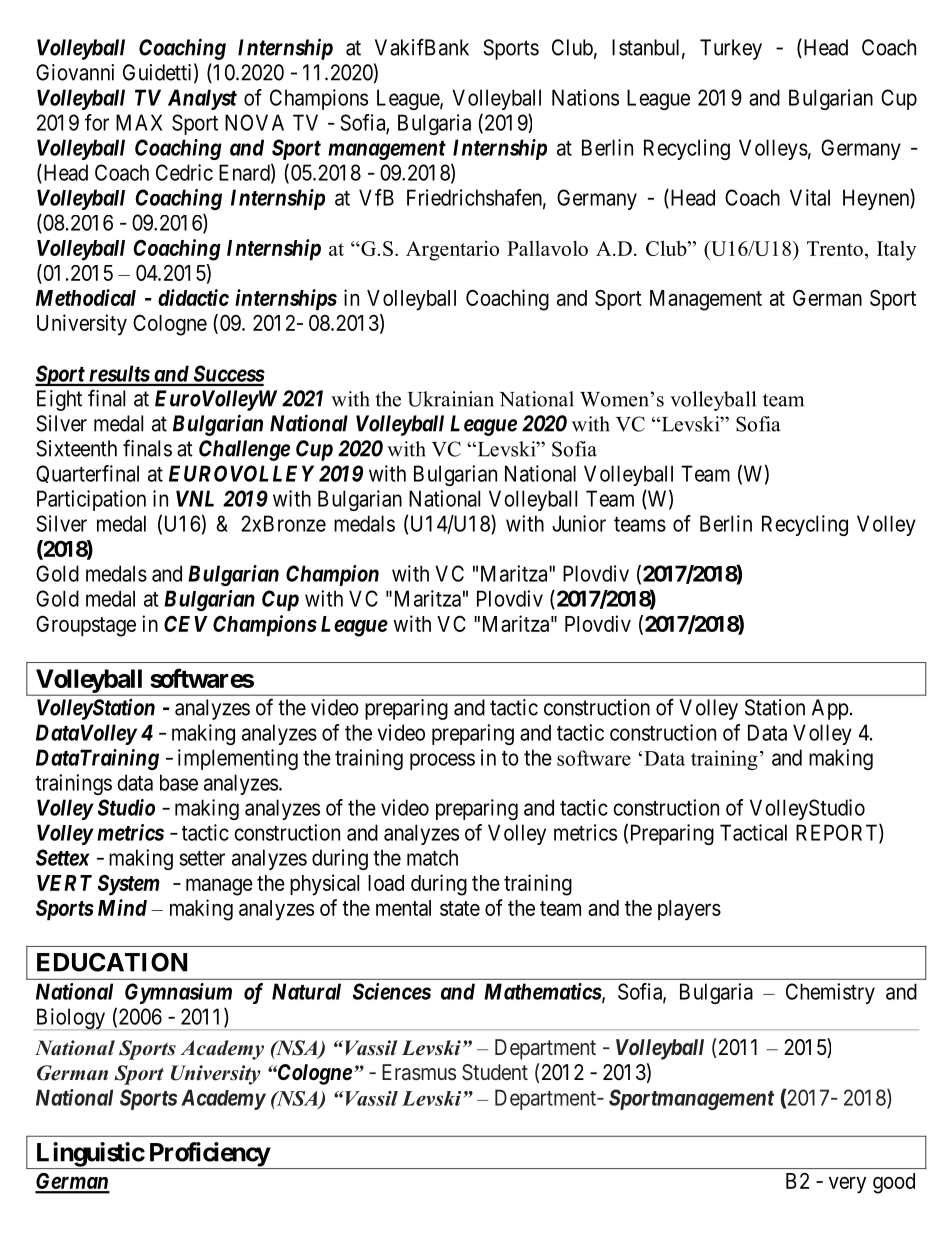 The image size is (952, 1233). Describe the element at coordinates (71, 1019) in the image. I see `Biology` at that location.
